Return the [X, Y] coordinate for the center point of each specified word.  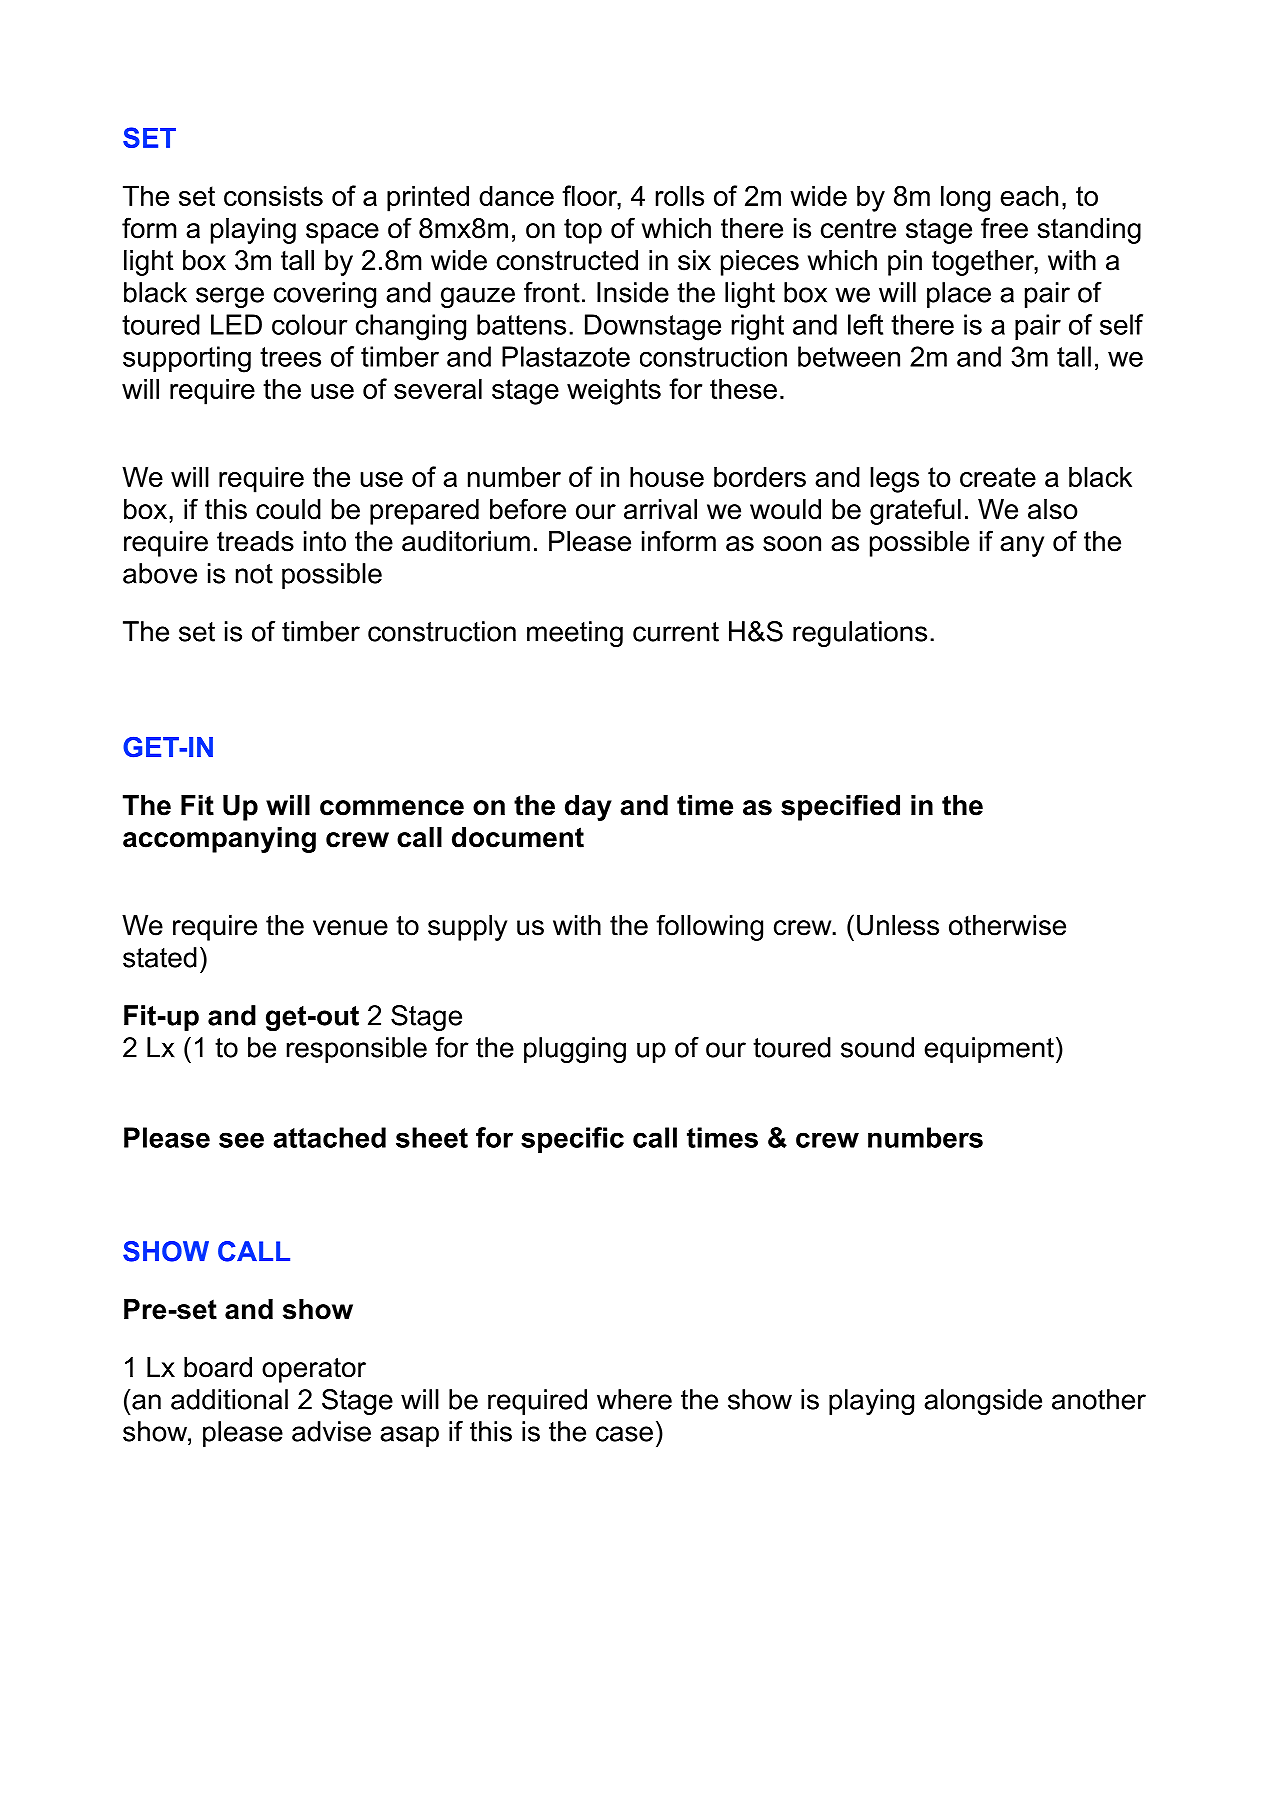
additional [229, 1399]
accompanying [219, 840]
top [583, 231]
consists [273, 195]
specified [840, 807]
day [588, 808]
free [1004, 228]
